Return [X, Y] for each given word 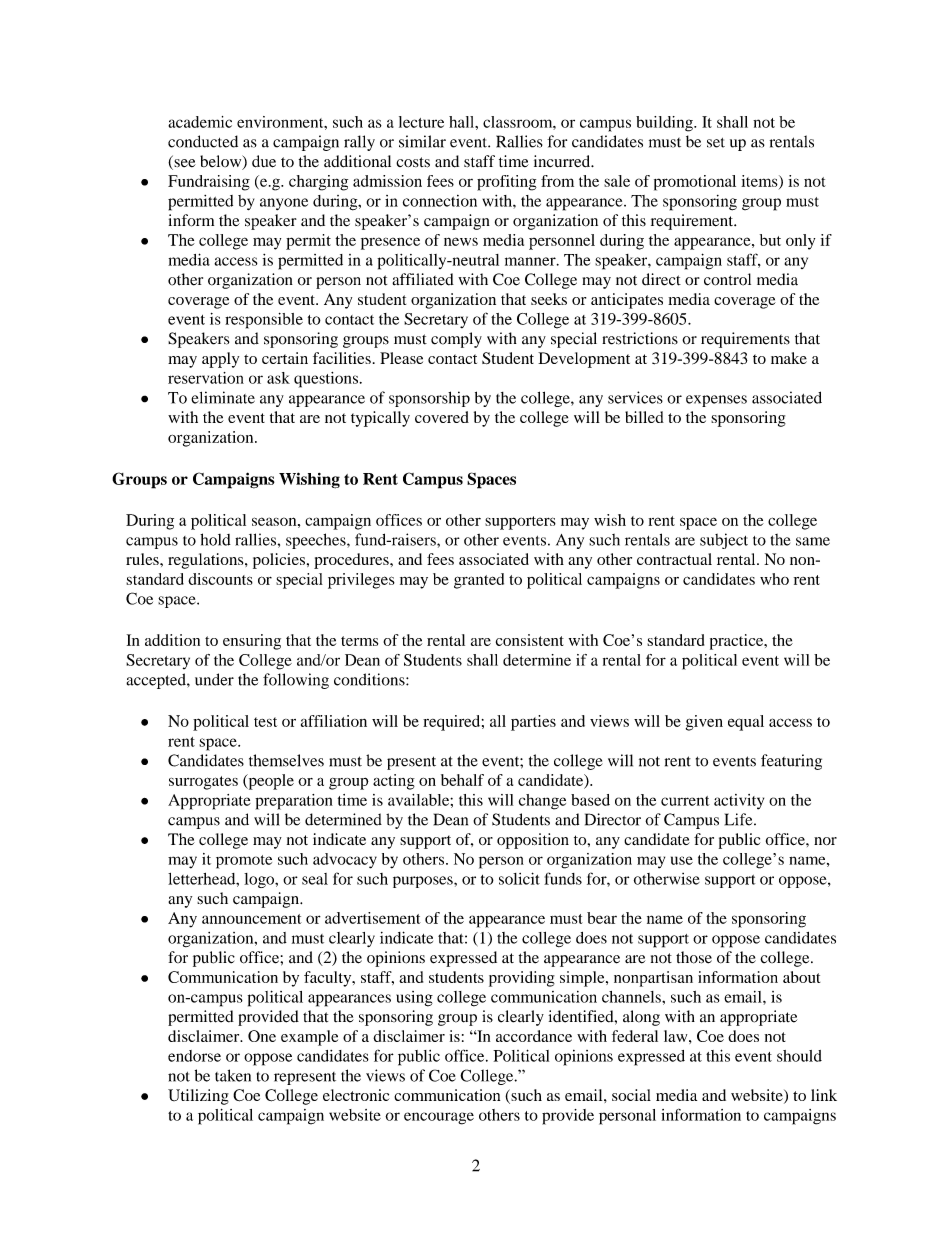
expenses [716, 401]
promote [244, 862]
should [799, 1056]
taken [233, 1075]
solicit [519, 878]
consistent [530, 640]
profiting [507, 183]
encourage [439, 1118]
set [716, 143]
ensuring [252, 642]
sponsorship [429, 399]
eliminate [223, 397]
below [222, 162]
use [682, 860]
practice [738, 642]
